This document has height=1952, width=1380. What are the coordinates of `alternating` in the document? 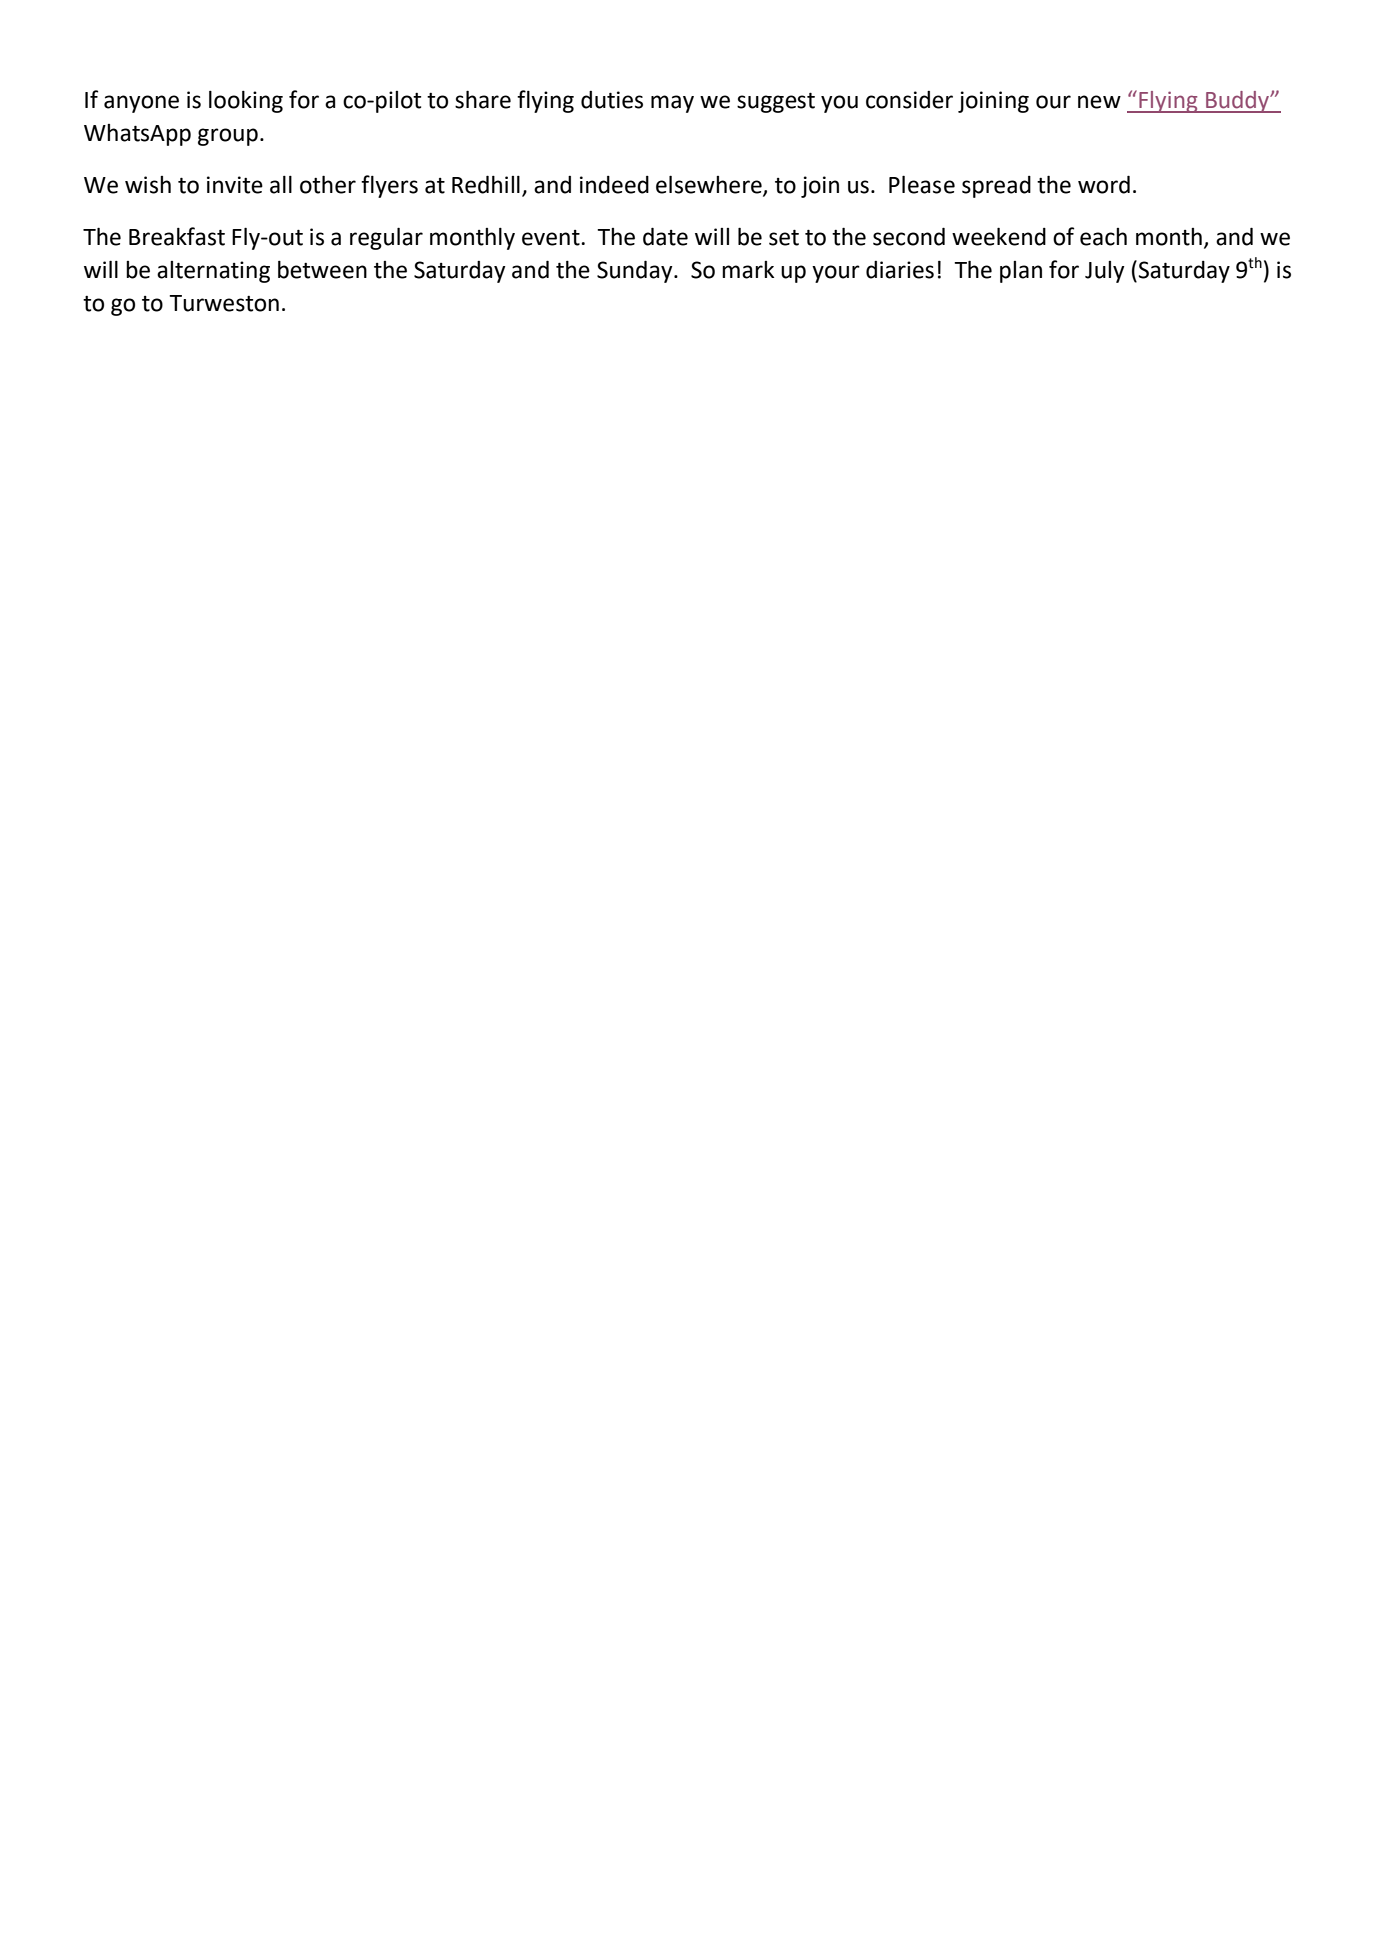 It's located at (213, 272).
